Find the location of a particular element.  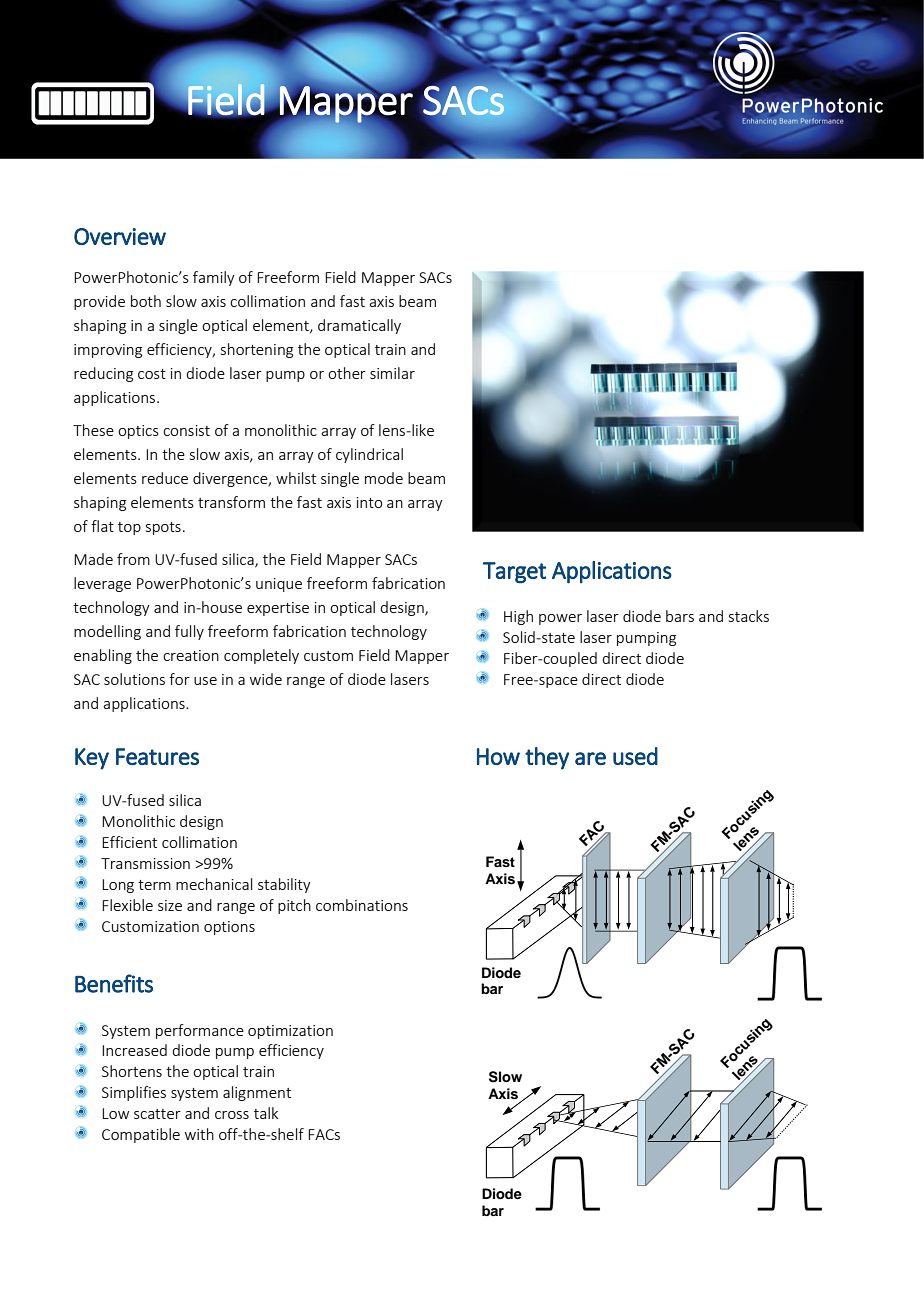

How is located at coordinates (498, 756).
